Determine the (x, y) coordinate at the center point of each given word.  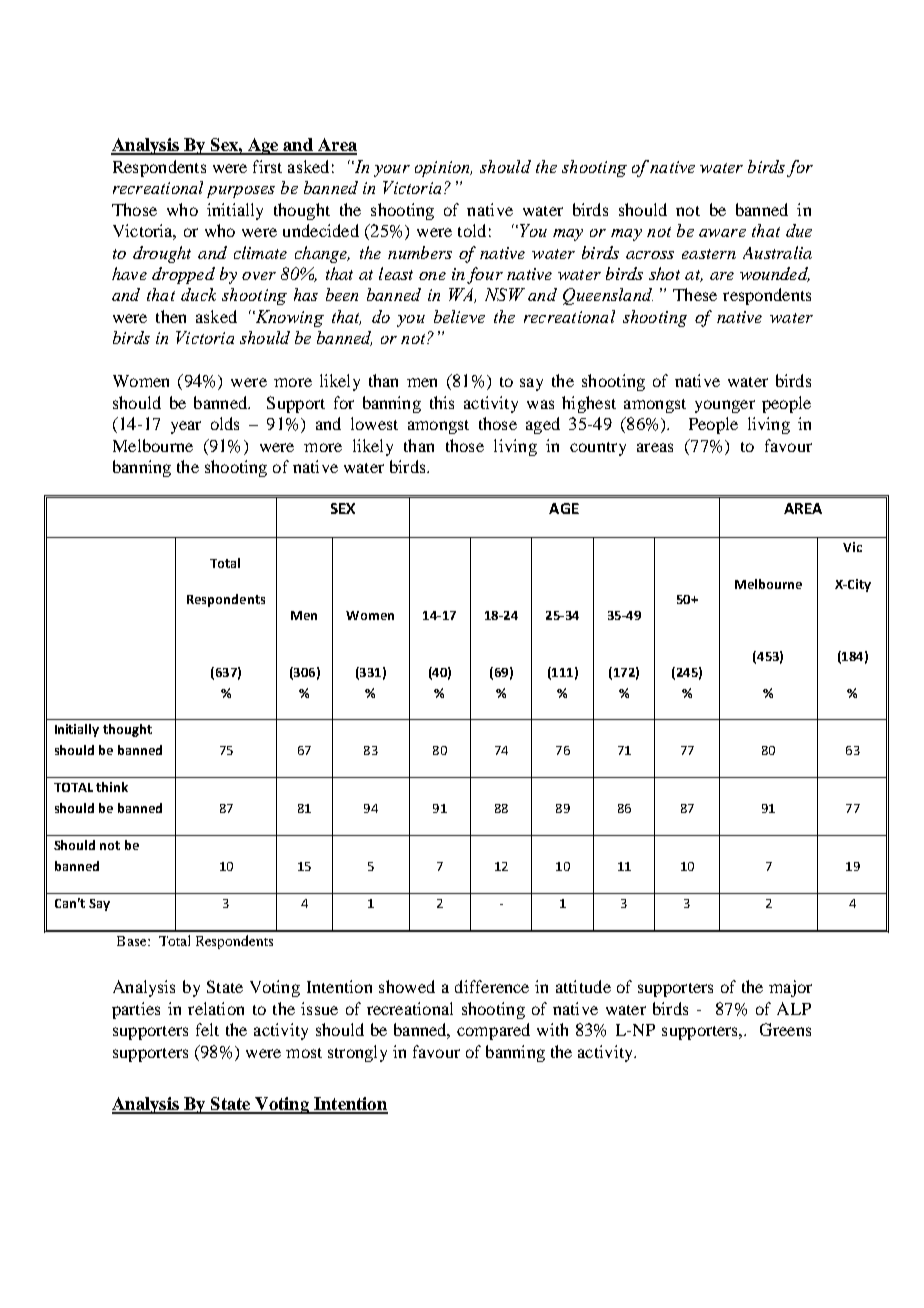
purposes (241, 192)
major (790, 988)
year (186, 427)
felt (207, 1029)
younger (725, 406)
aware (722, 233)
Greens (785, 1029)
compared (493, 1031)
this (442, 402)
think (112, 787)
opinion (443, 169)
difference (492, 986)
